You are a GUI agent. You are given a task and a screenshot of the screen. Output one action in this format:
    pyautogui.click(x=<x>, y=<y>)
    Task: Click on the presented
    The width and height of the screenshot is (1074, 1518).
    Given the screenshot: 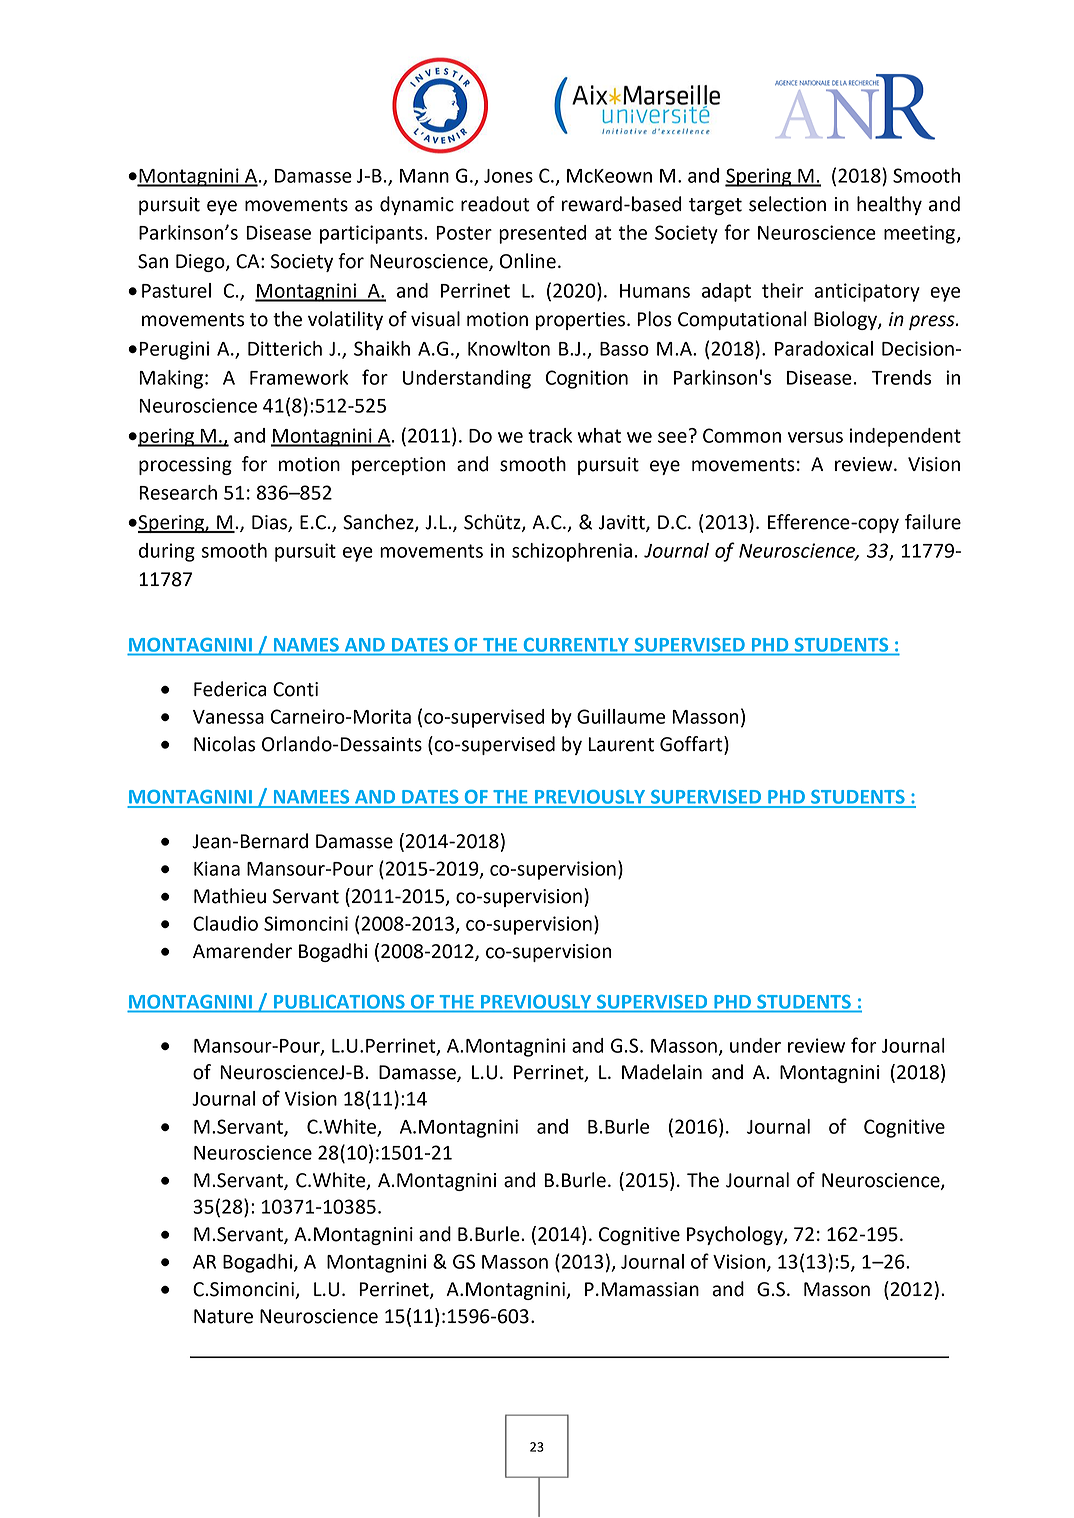 What is the action you would take?
    pyautogui.click(x=542, y=234)
